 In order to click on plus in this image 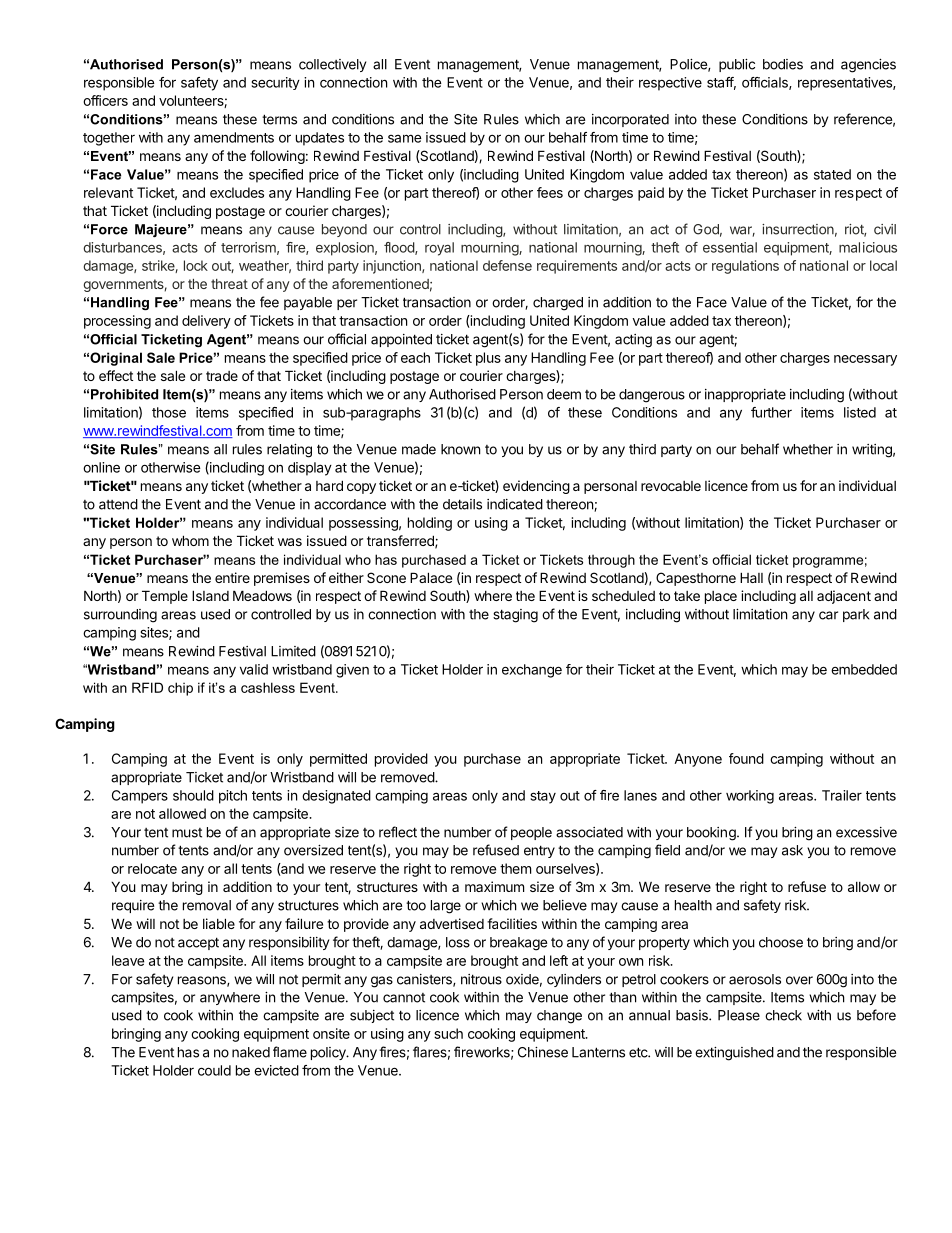, I will do `click(488, 359)`.
